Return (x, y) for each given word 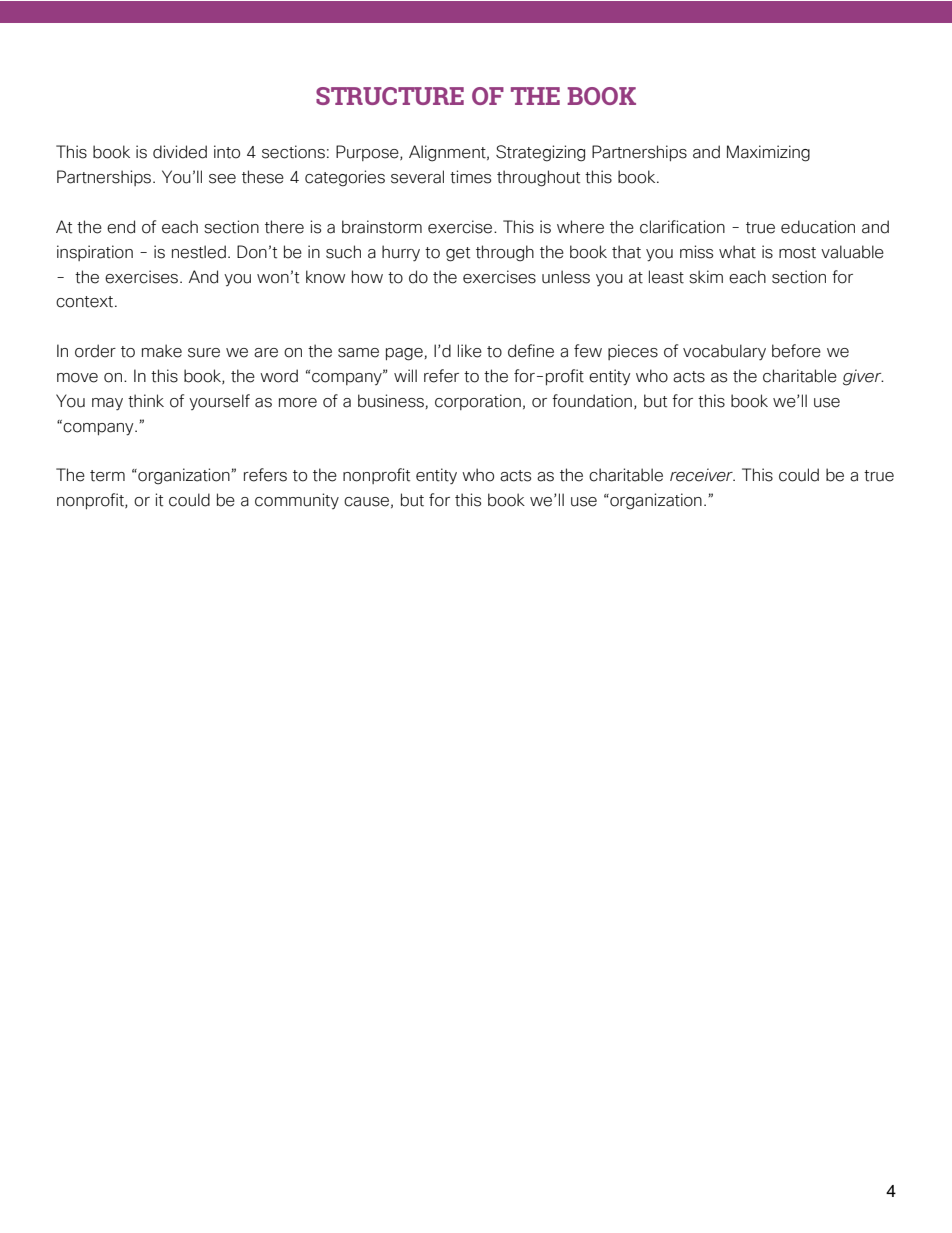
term (107, 476)
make (162, 351)
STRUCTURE (390, 96)
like (470, 351)
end (121, 227)
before (796, 351)
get (458, 254)
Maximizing (768, 153)
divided (180, 152)
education (818, 227)
